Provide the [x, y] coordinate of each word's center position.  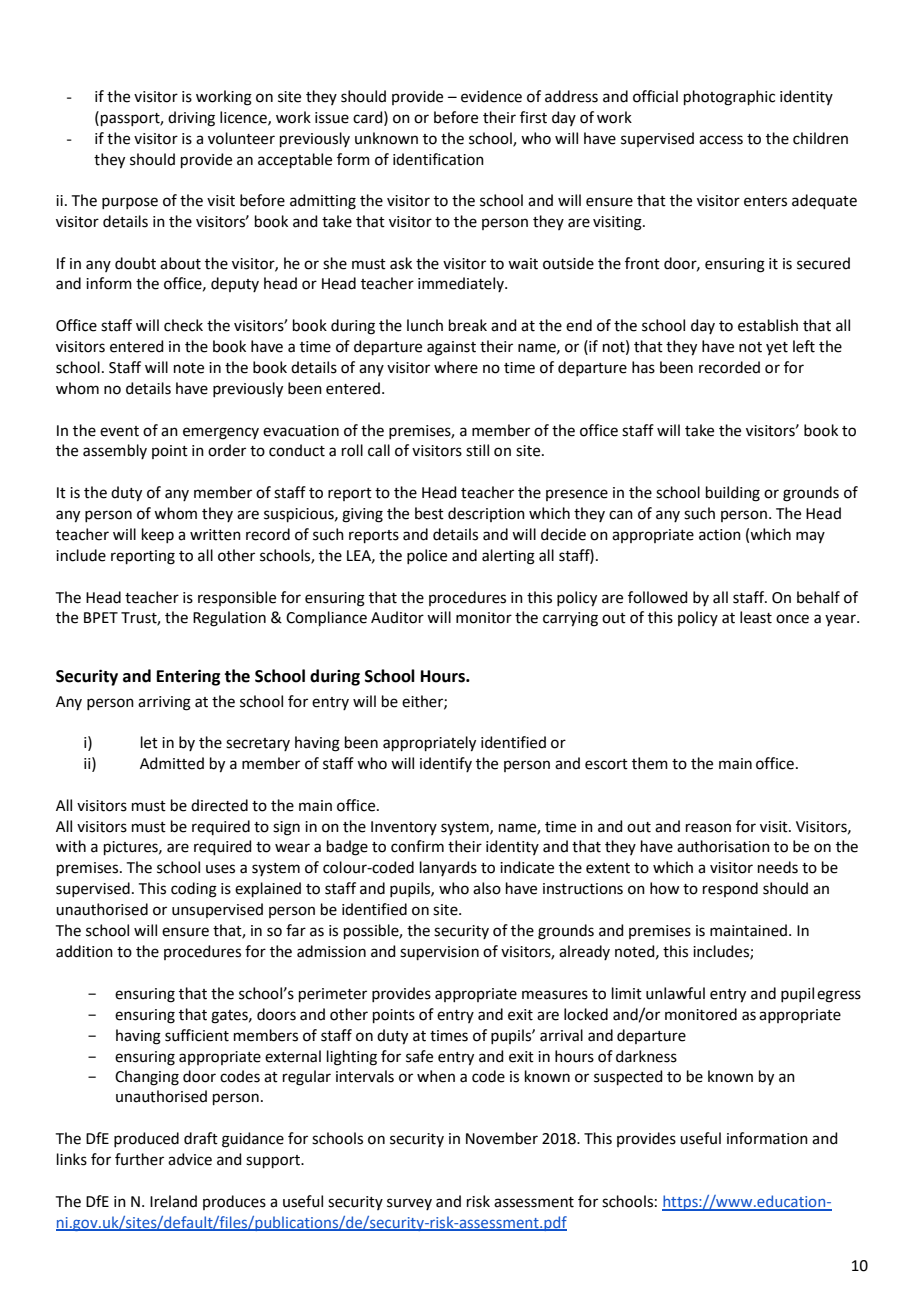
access [721, 140]
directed [219, 805]
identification [438, 159]
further [139, 1159]
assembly [115, 451]
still [477, 450]
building [733, 494]
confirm [417, 846]
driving [191, 119]
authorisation [723, 846]
